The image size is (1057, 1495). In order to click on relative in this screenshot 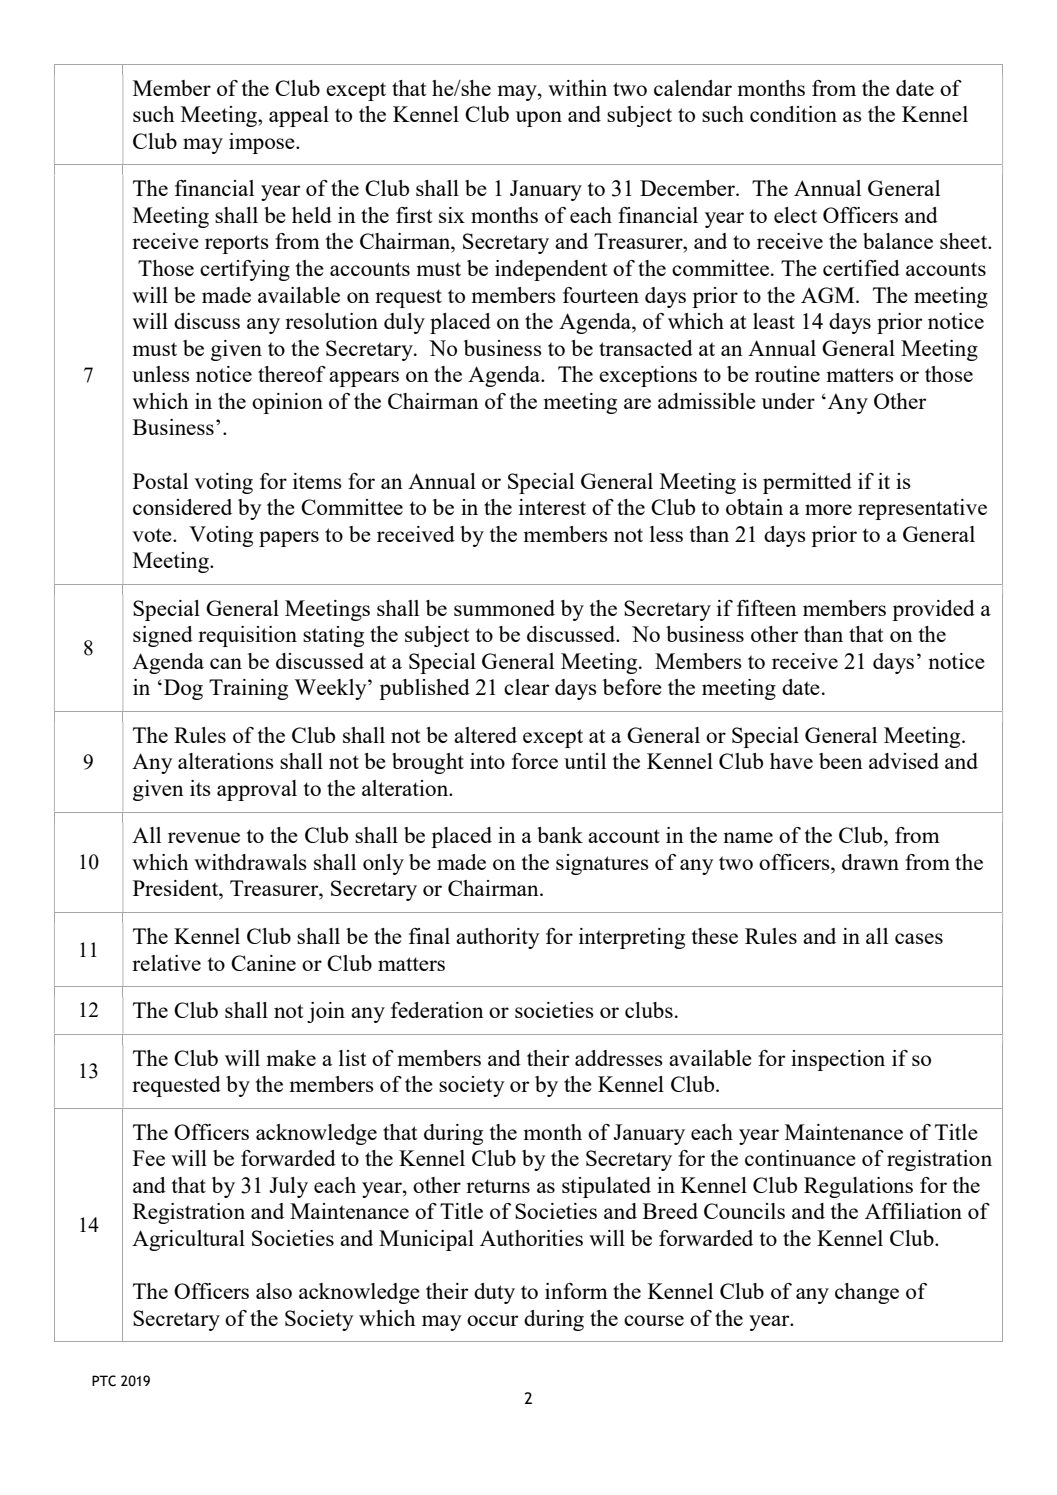, I will do `click(166, 963)`.
